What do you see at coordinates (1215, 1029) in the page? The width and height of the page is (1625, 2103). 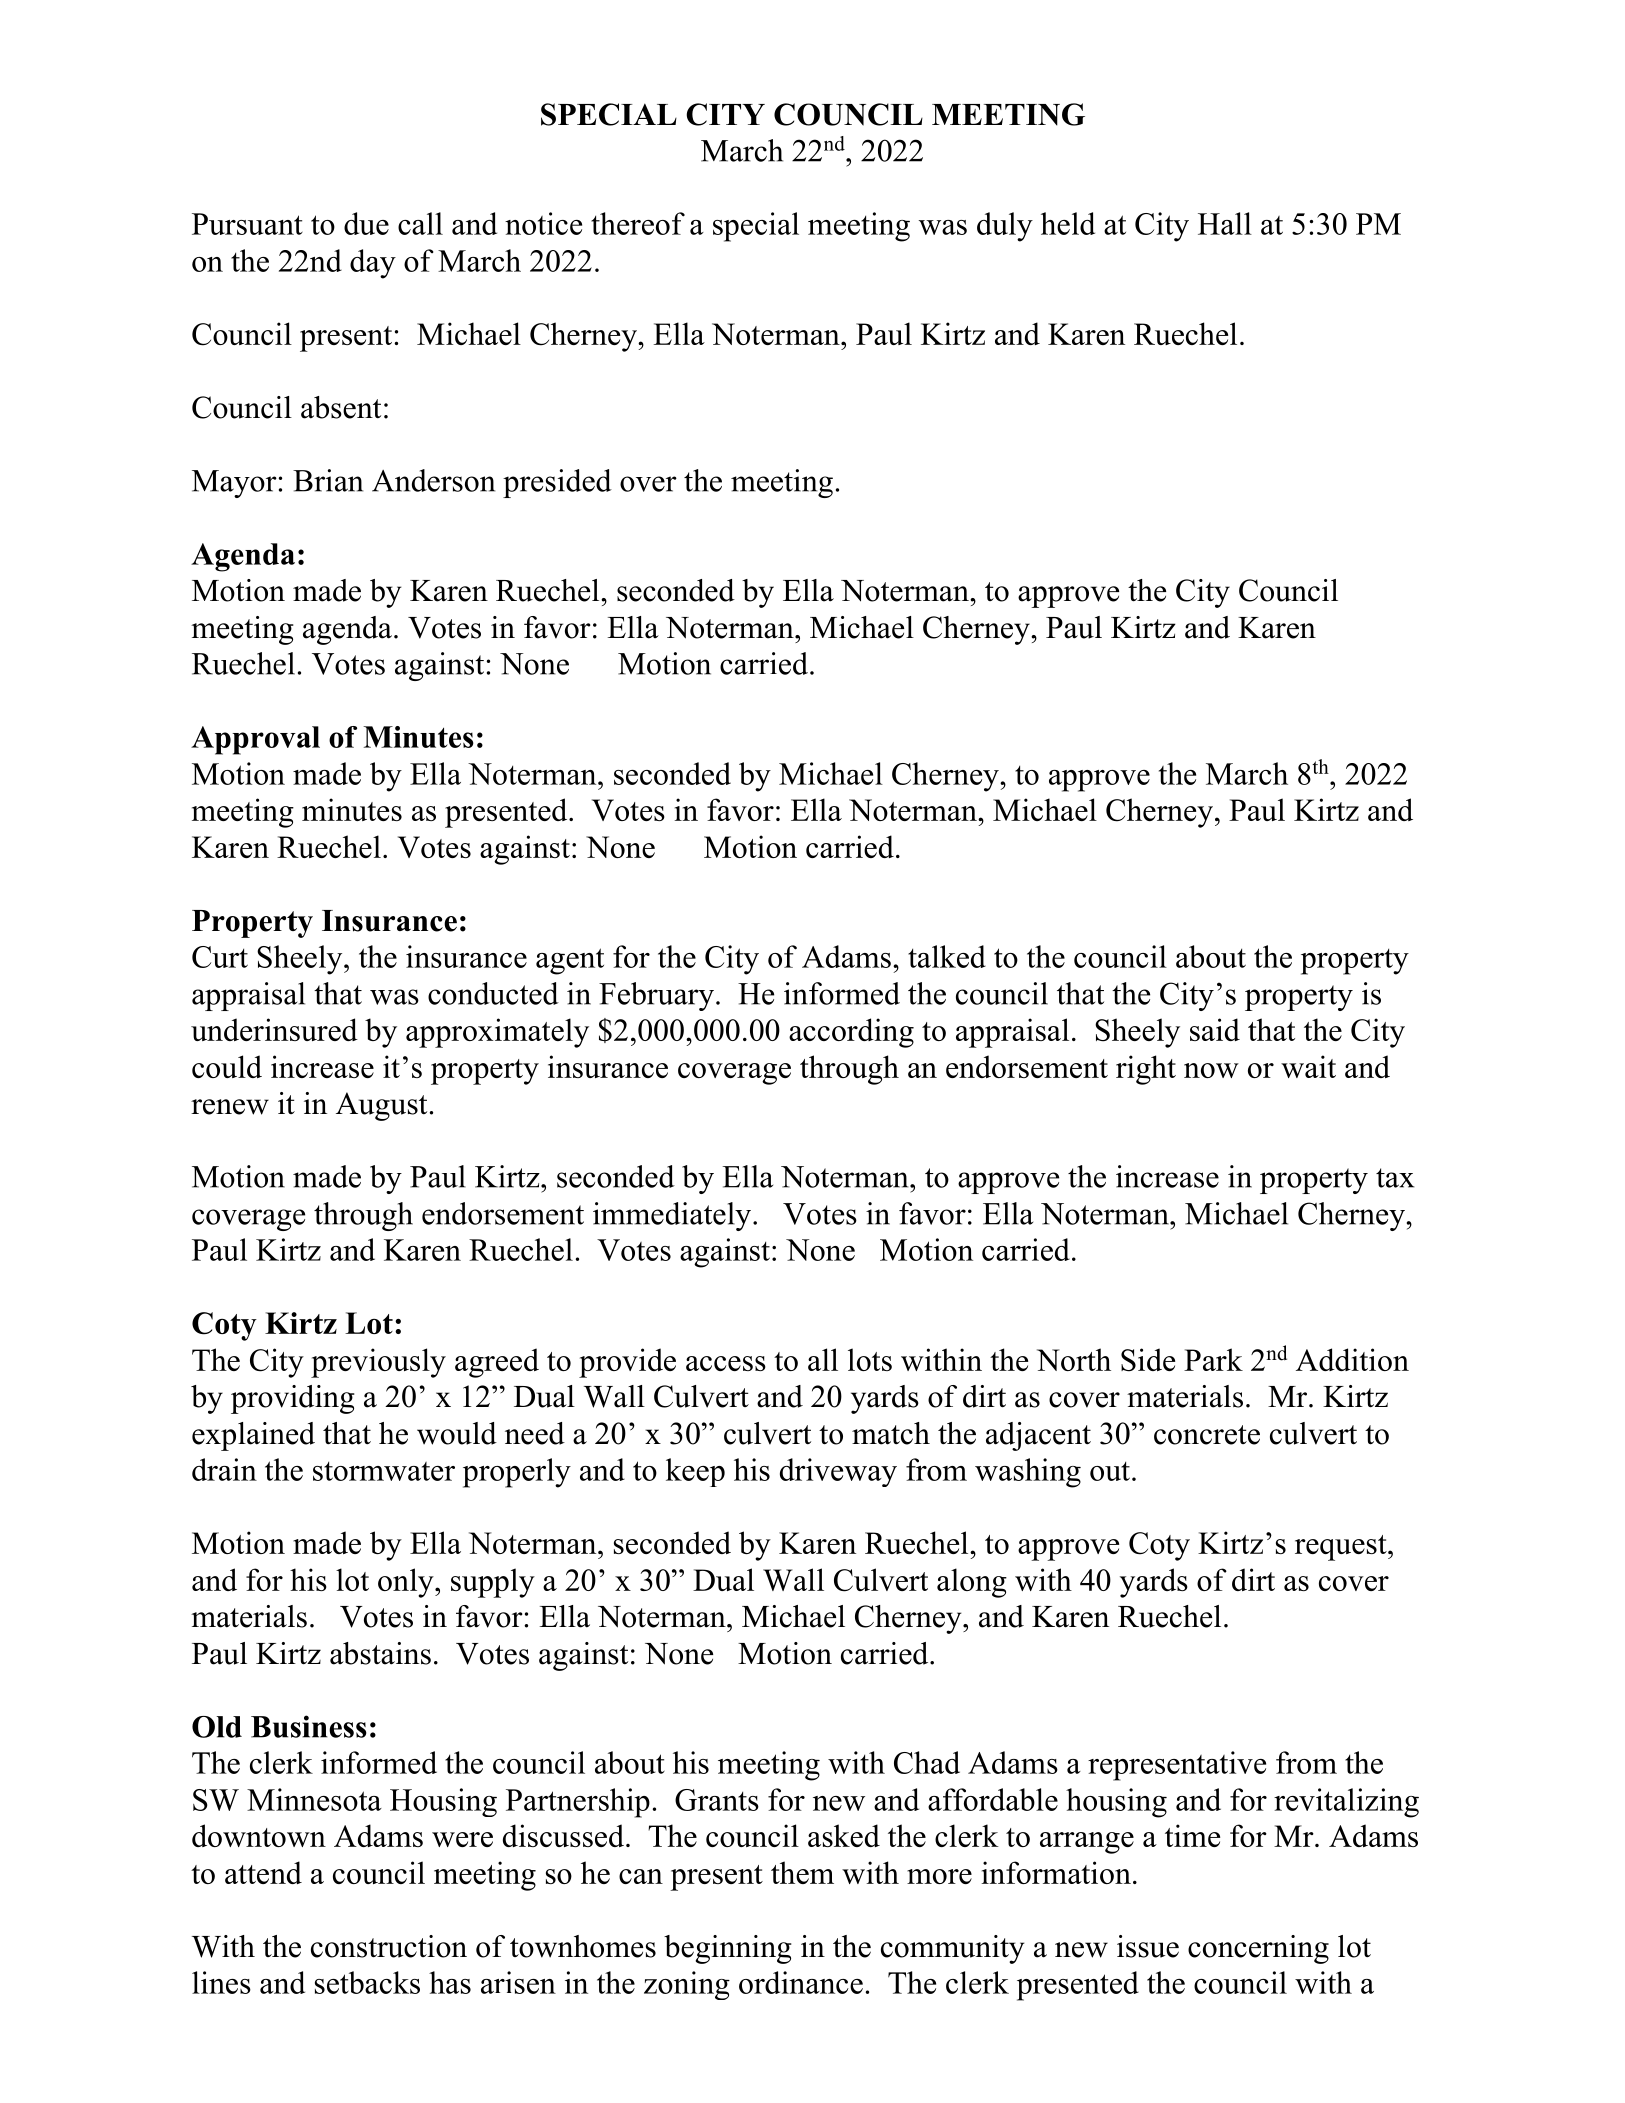 I see `said` at bounding box center [1215, 1029].
